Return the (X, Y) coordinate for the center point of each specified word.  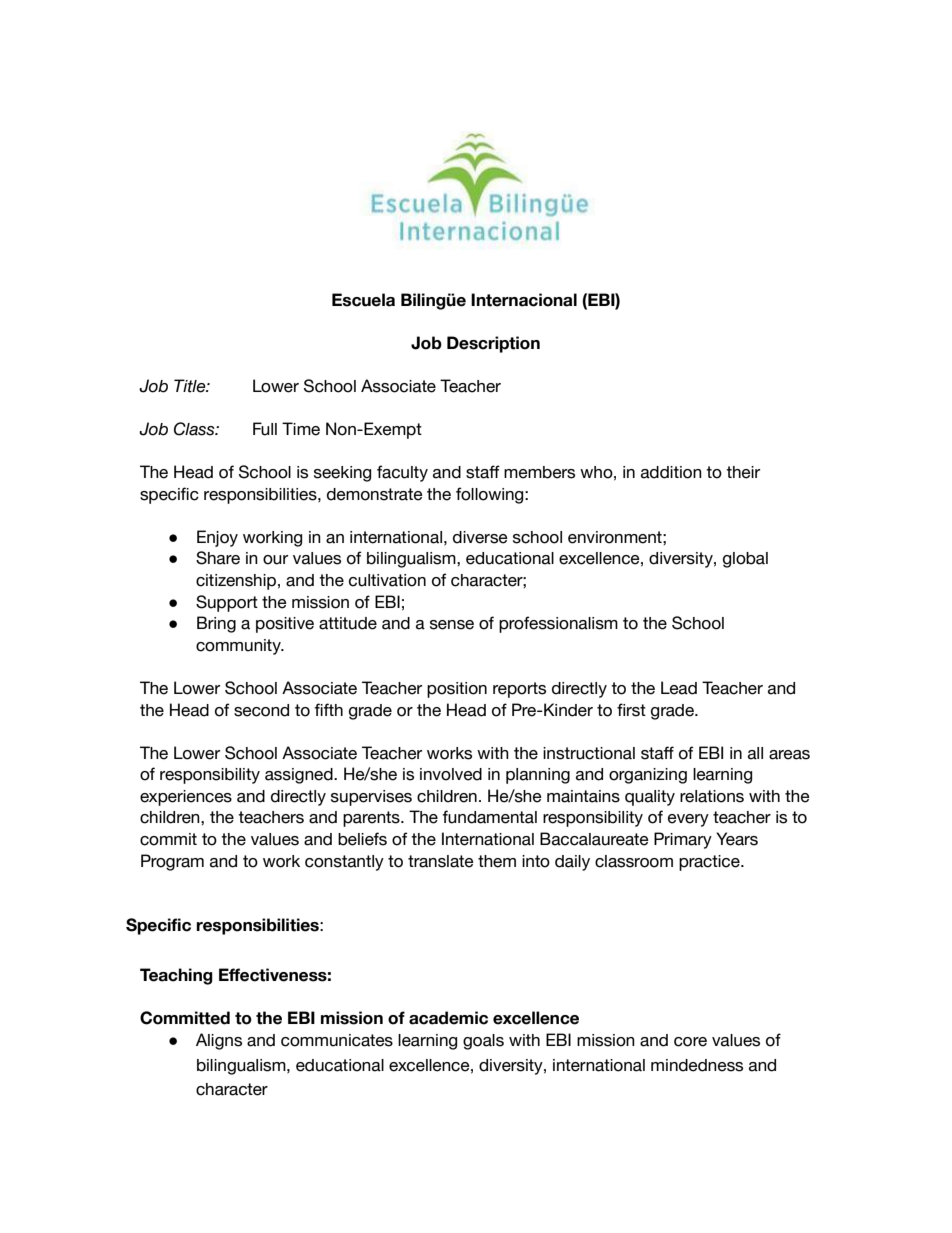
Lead (679, 688)
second (261, 710)
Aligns (219, 1041)
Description (493, 344)
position (457, 690)
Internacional (524, 300)
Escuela (363, 300)
